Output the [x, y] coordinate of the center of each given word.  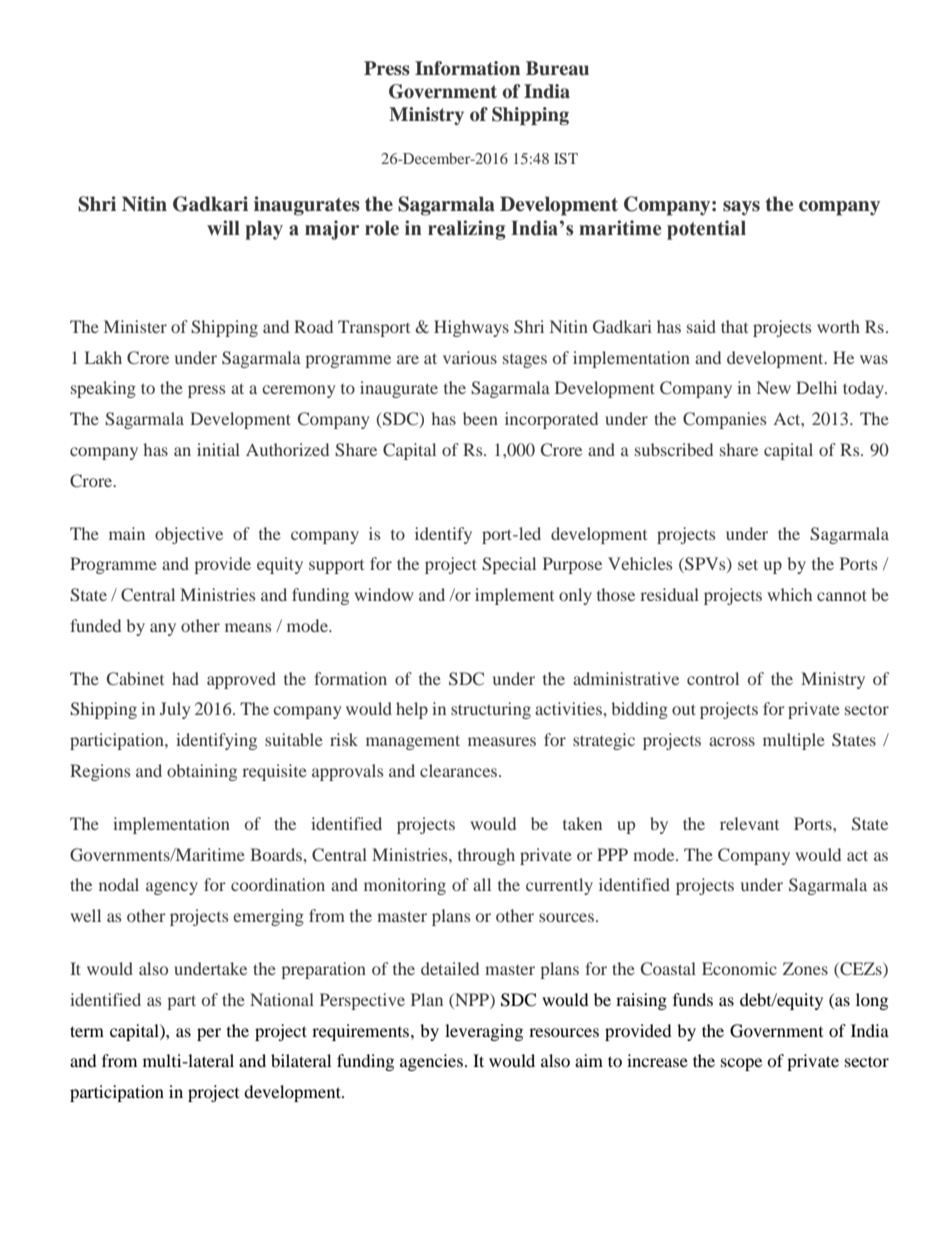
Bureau [557, 68]
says [741, 208]
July [175, 710]
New [774, 387]
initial [218, 449]
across [732, 741]
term [87, 1031]
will [223, 227]
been [480, 418]
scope [741, 1064]
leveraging [484, 1032]
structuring [491, 710]
